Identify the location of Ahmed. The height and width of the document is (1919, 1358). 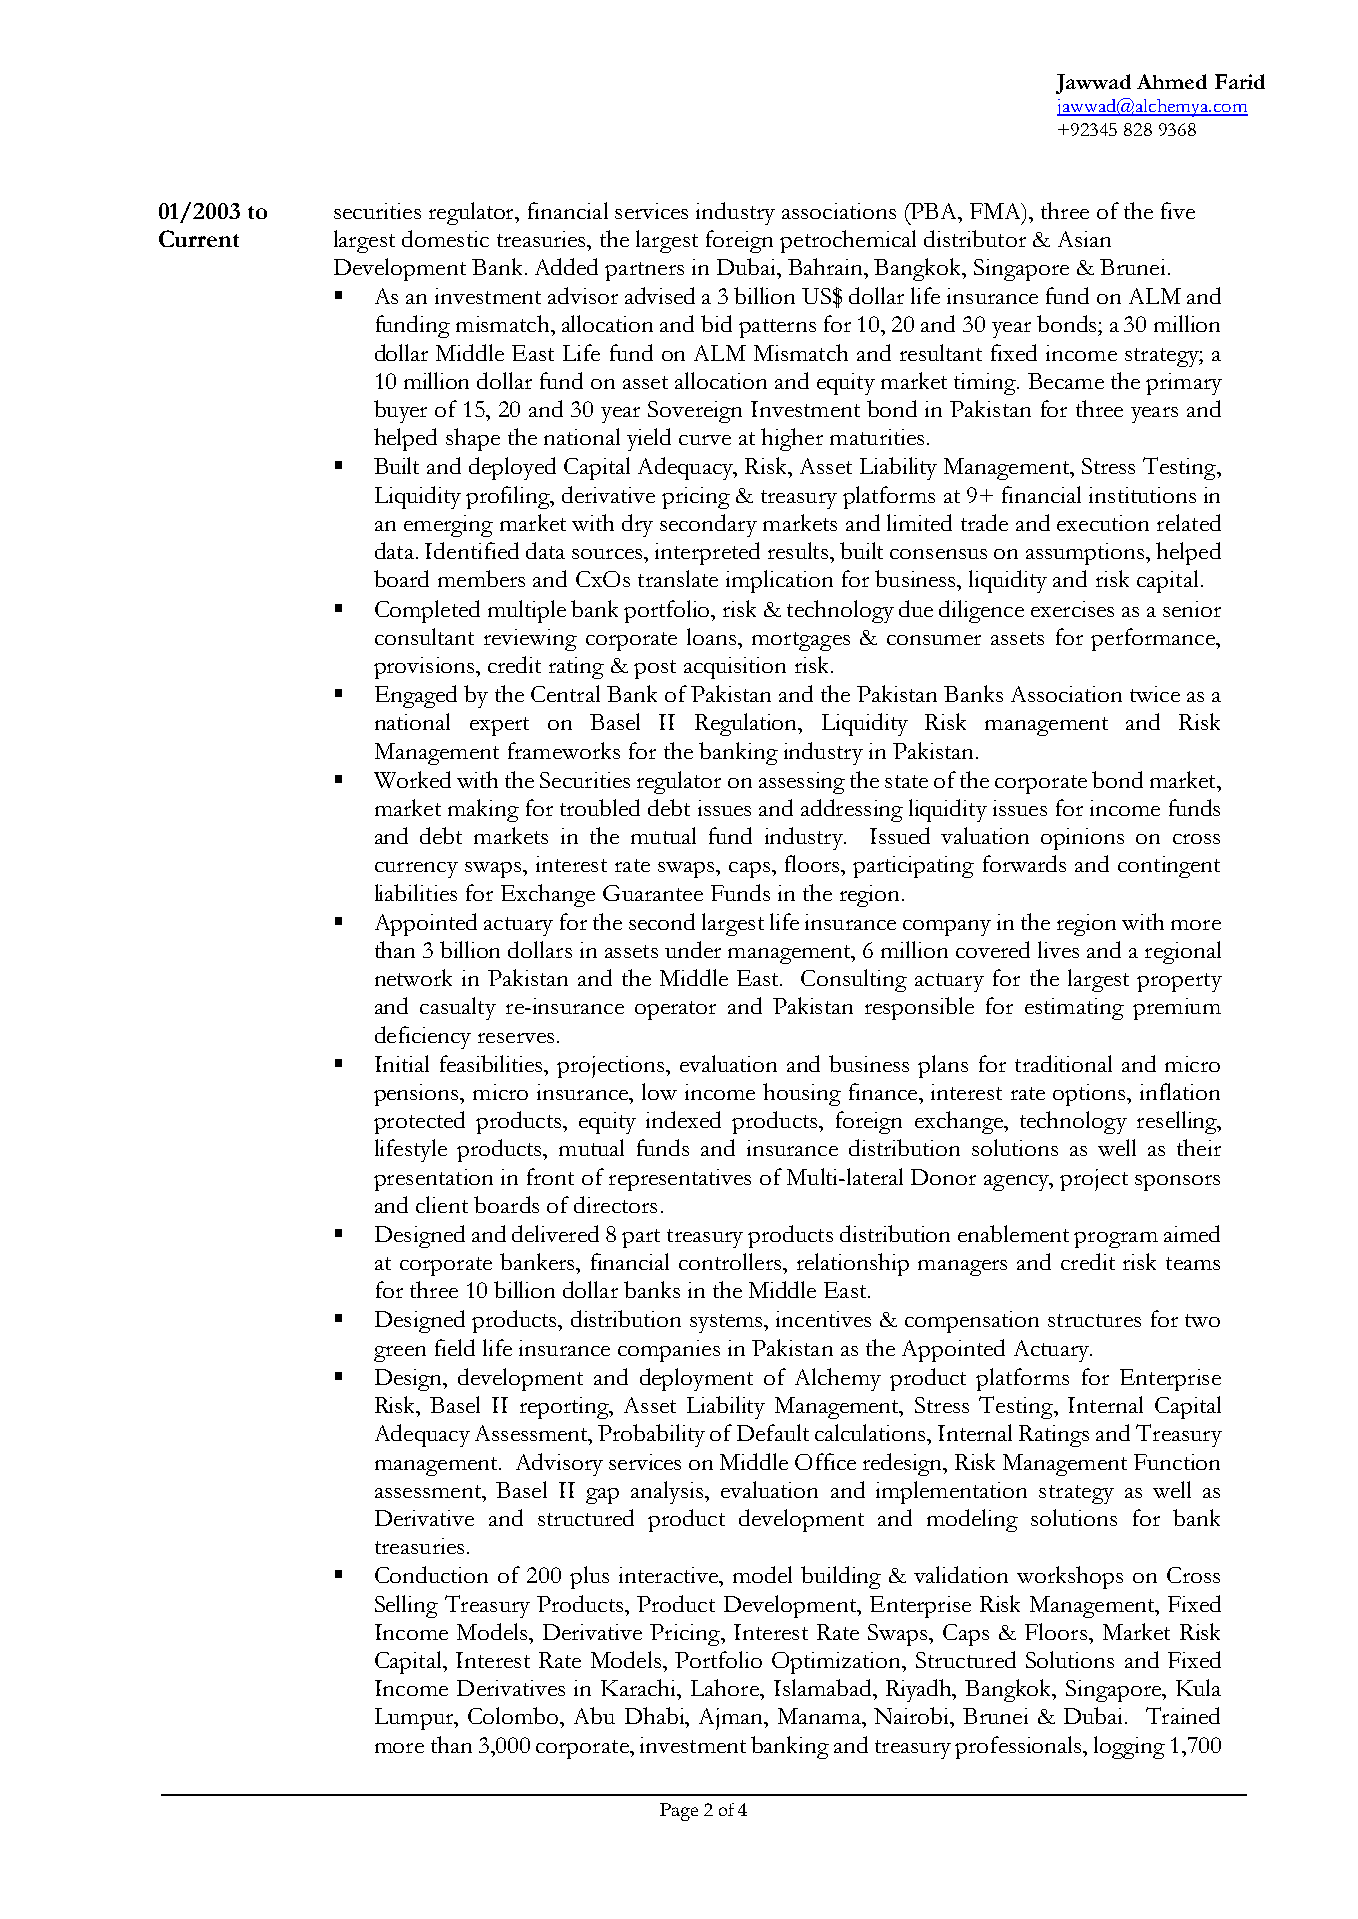
(1172, 81).
